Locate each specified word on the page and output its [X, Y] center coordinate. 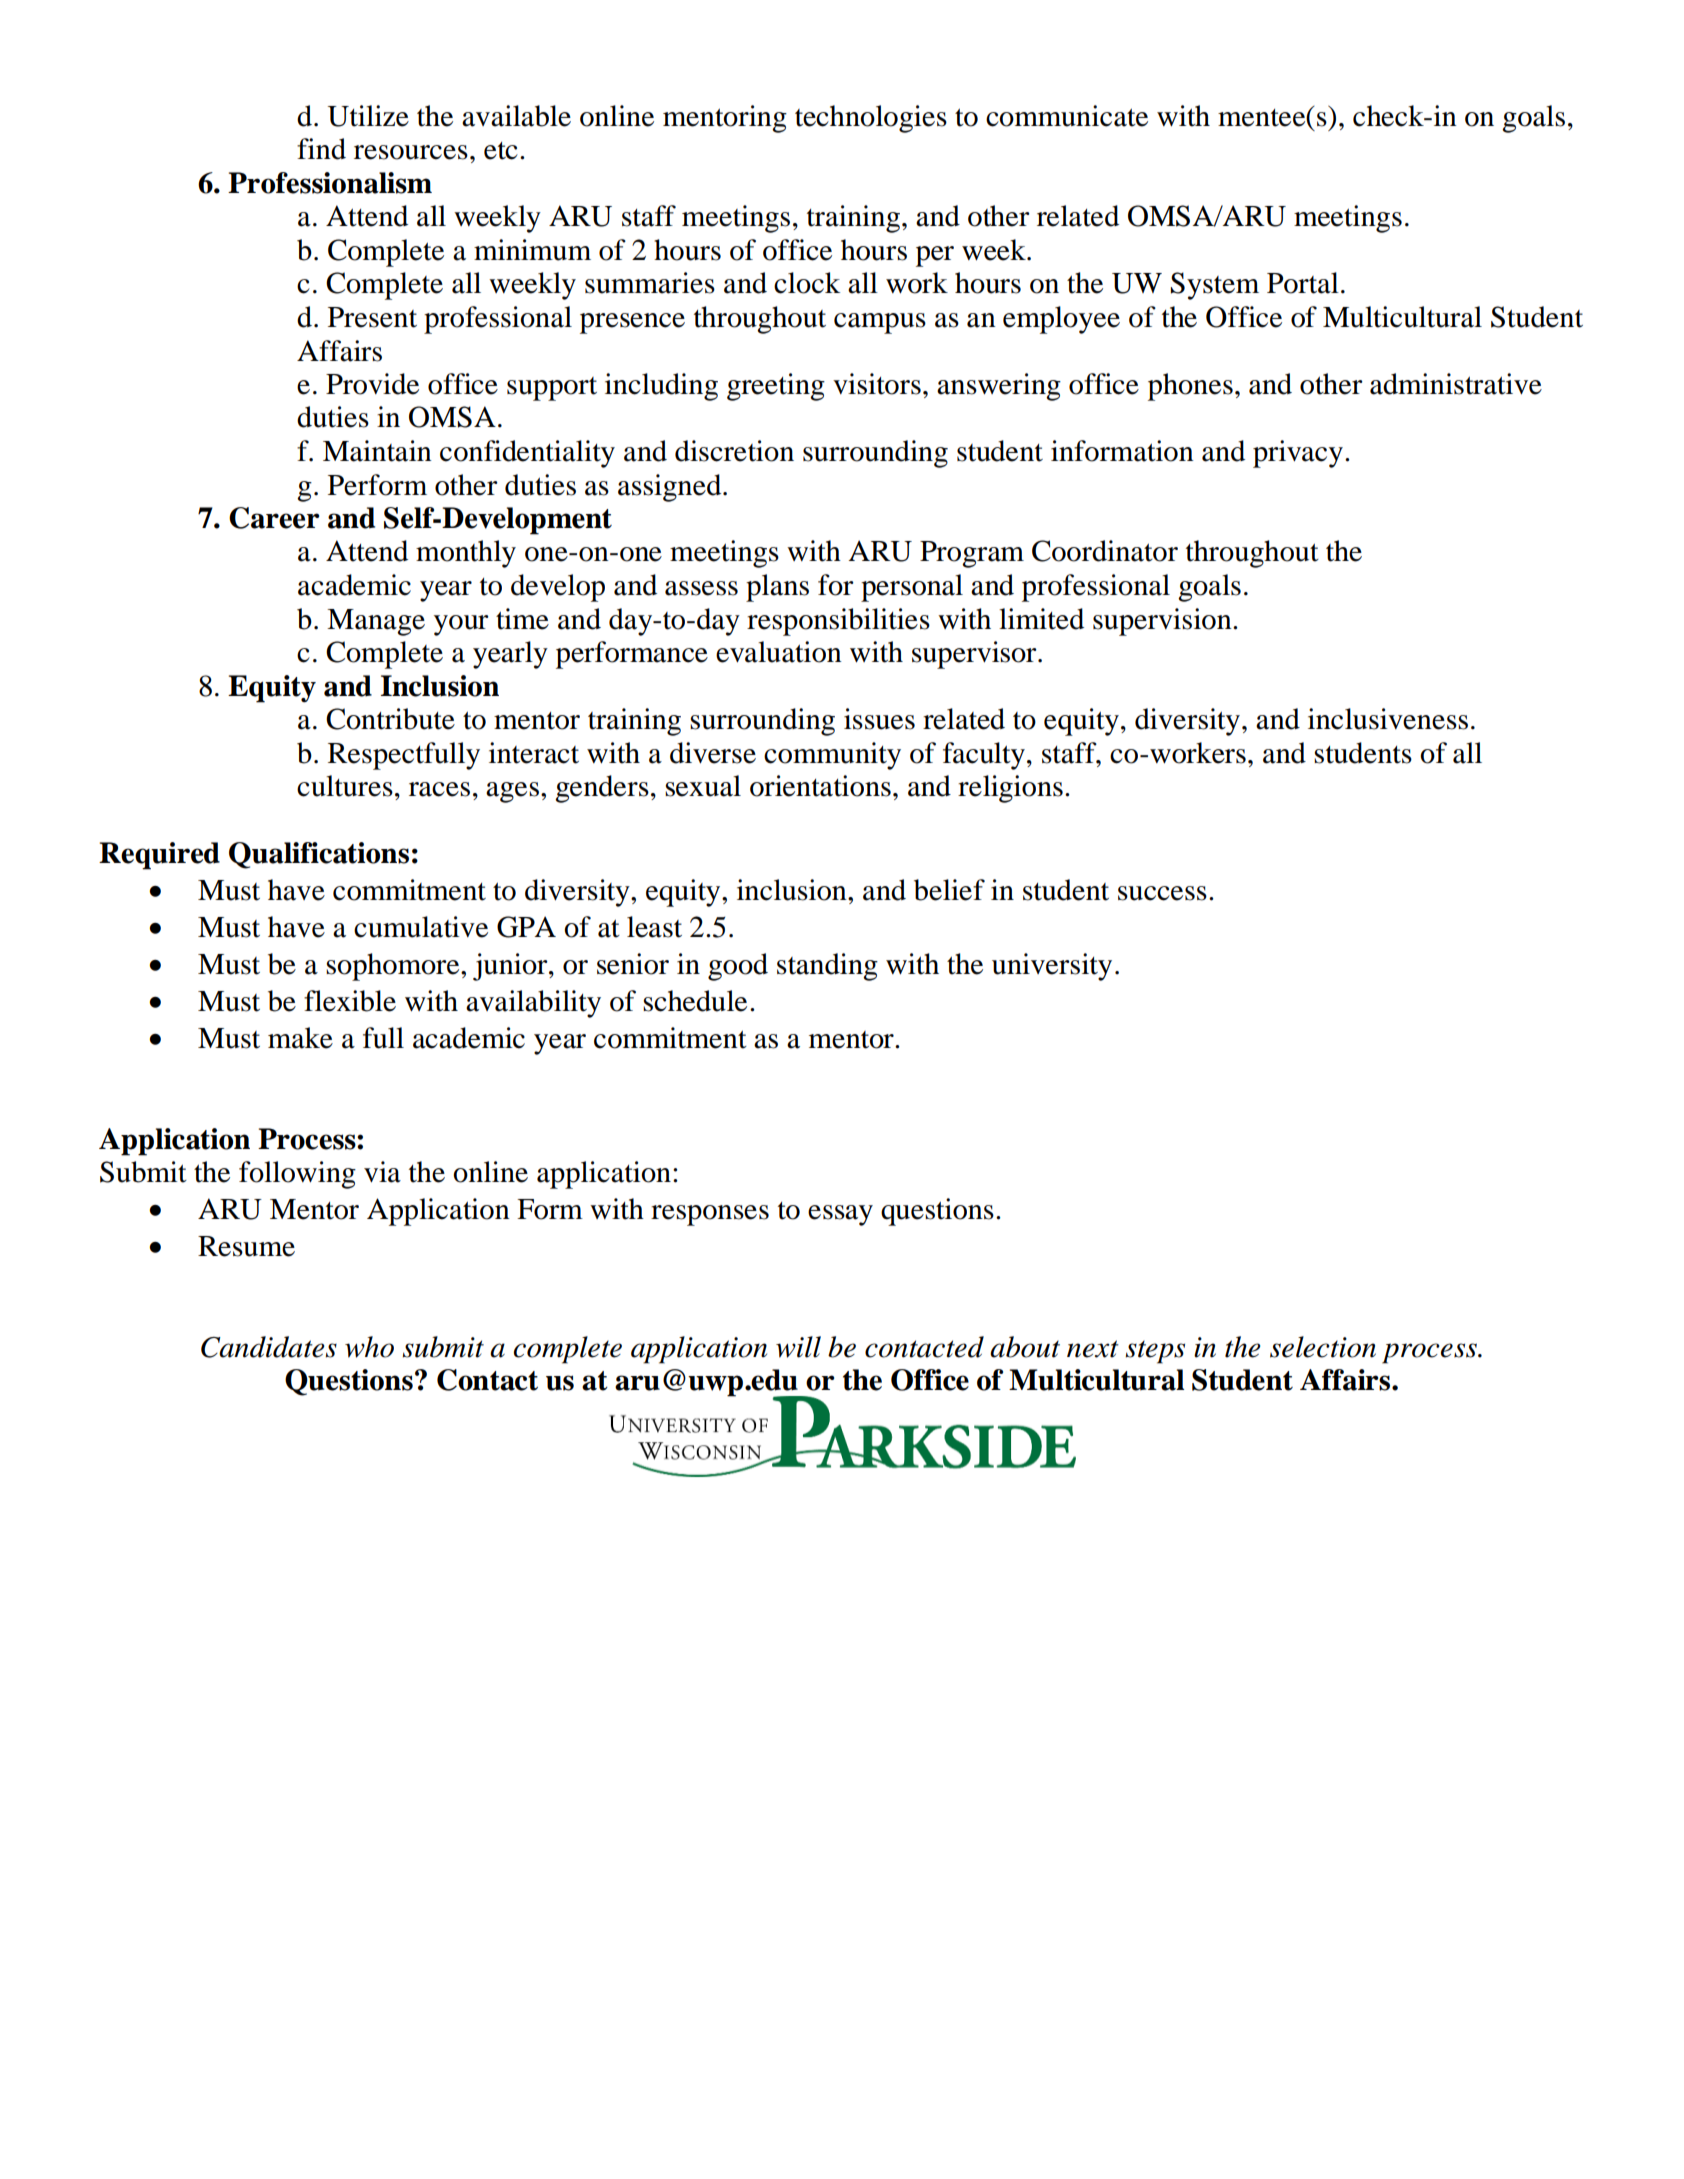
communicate [1067, 116]
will [798, 1347]
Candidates [269, 1347]
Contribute [390, 719]
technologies [871, 119]
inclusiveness [1388, 719]
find [321, 149]
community [832, 756]
